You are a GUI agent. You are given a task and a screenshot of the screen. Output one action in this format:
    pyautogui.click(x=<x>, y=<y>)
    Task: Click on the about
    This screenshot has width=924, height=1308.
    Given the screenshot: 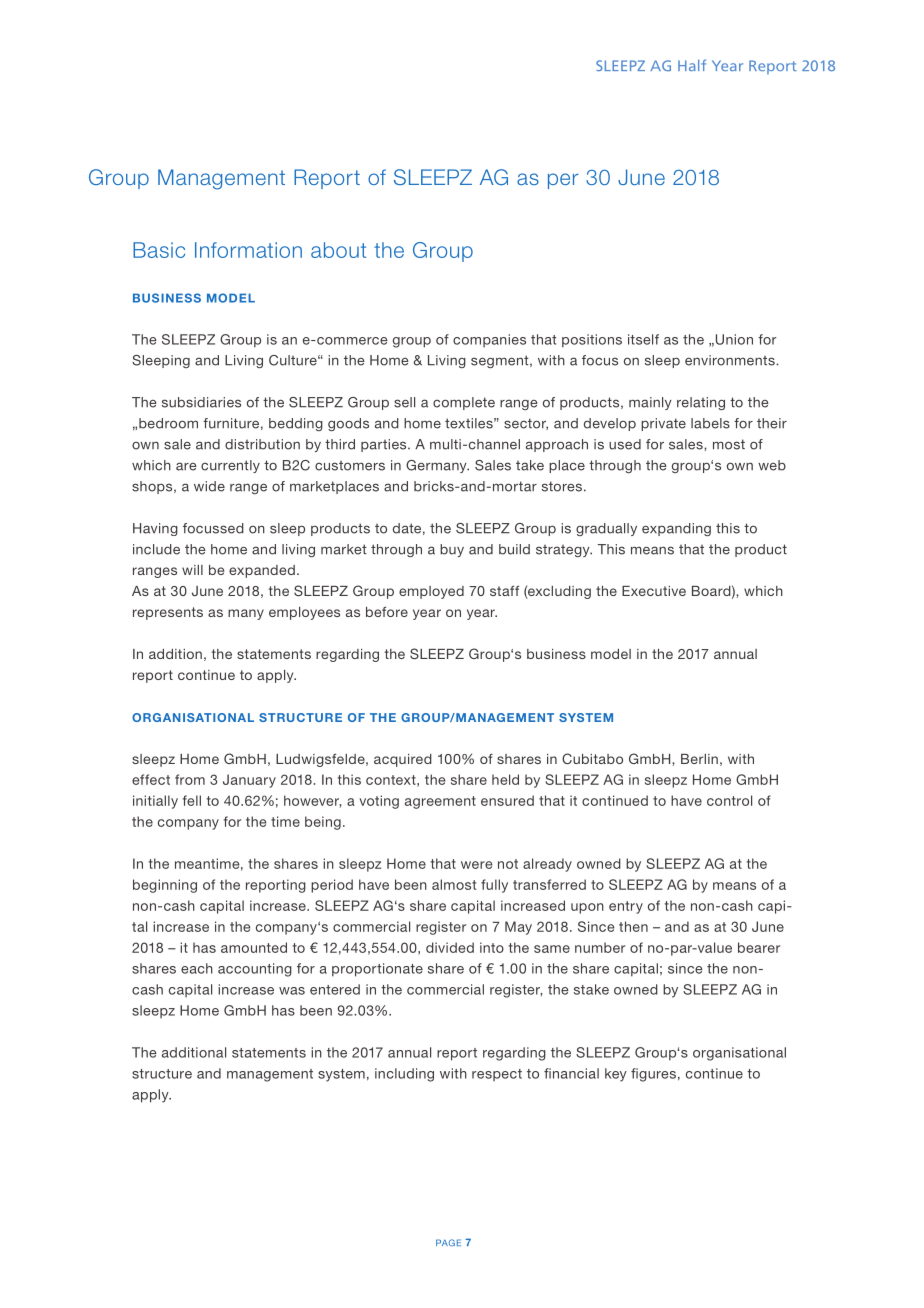 What is the action you would take?
    pyautogui.click(x=338, y=250)
